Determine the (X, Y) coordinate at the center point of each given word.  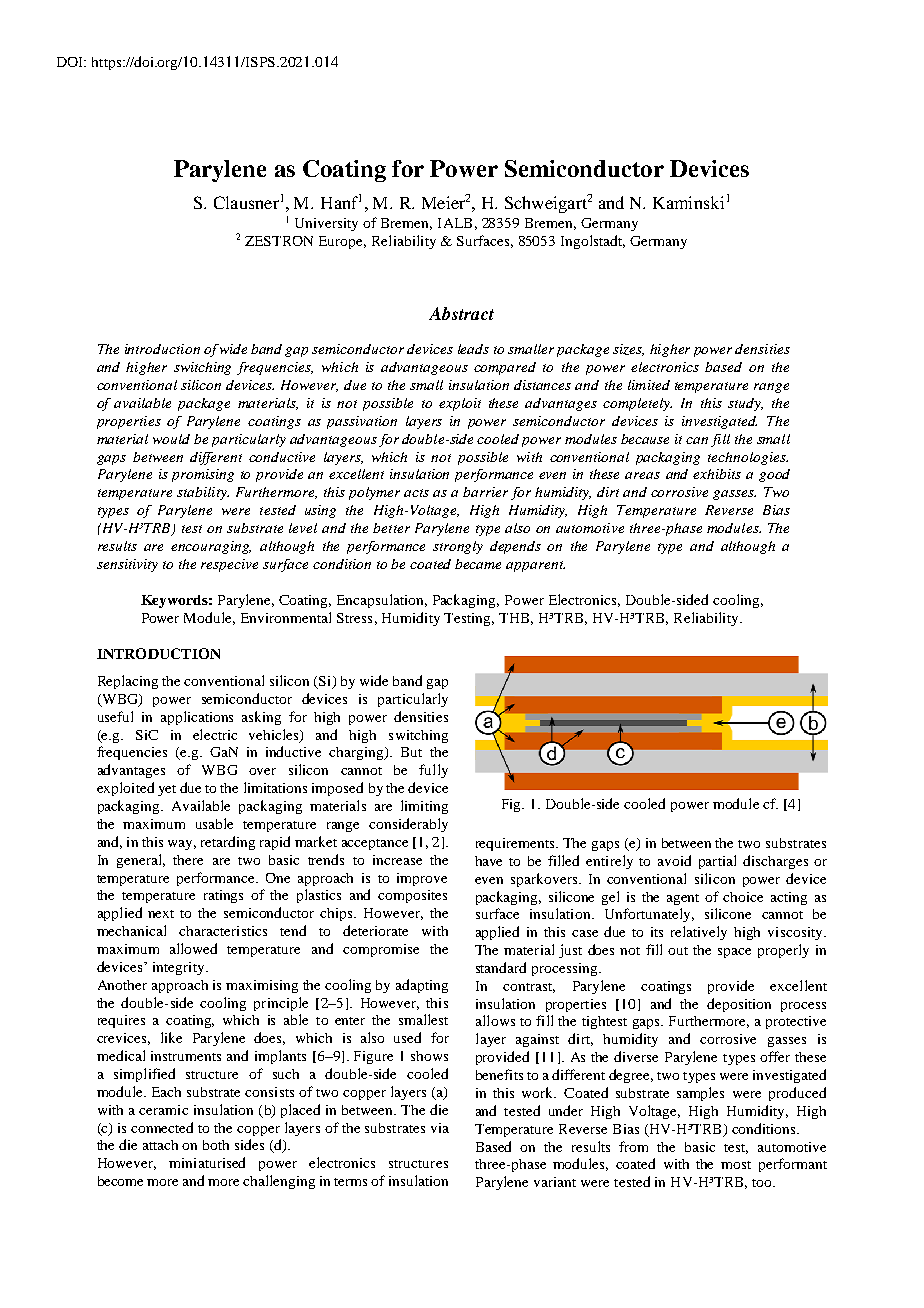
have (488, 861)
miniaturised (207, 1162)
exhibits (717, 474)
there (188, 860)
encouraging (211, 547)
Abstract (461, 313)
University (326, 224)
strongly (458, 547)
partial (717, 862)
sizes (628, 350)
